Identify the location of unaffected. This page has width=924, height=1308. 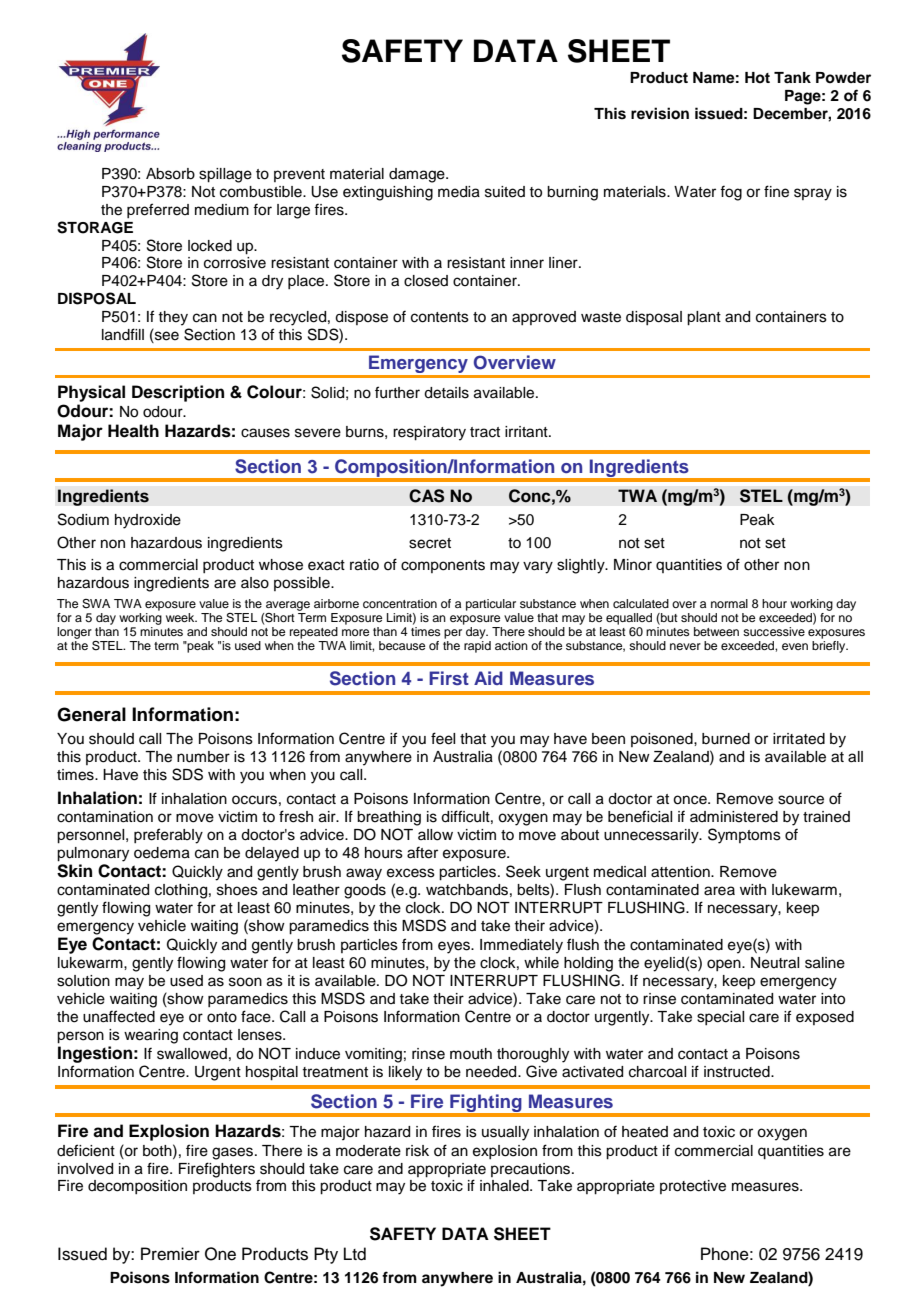
(119, 1016).
